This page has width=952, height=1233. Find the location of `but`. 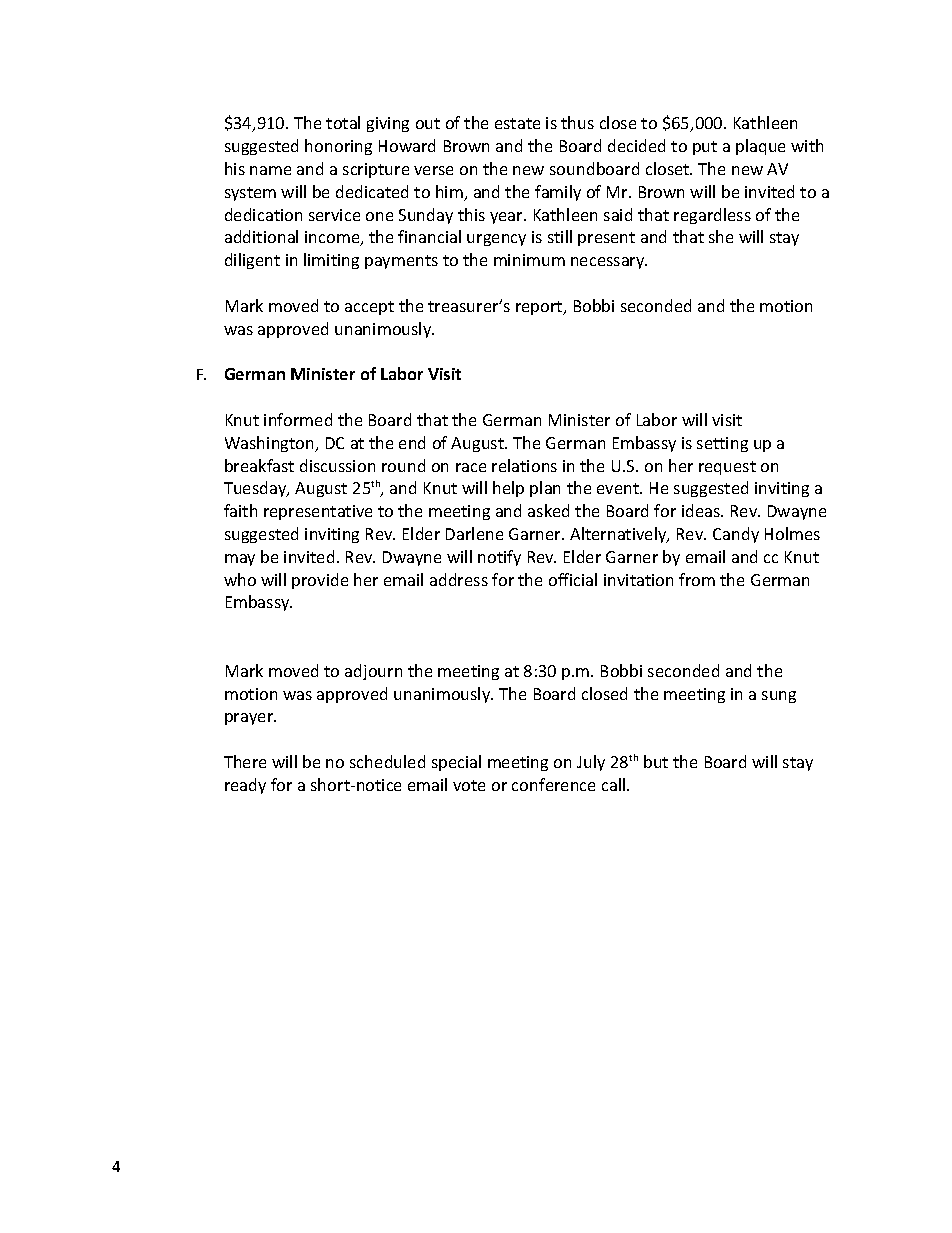

but is located at coordinates (656, 761).
